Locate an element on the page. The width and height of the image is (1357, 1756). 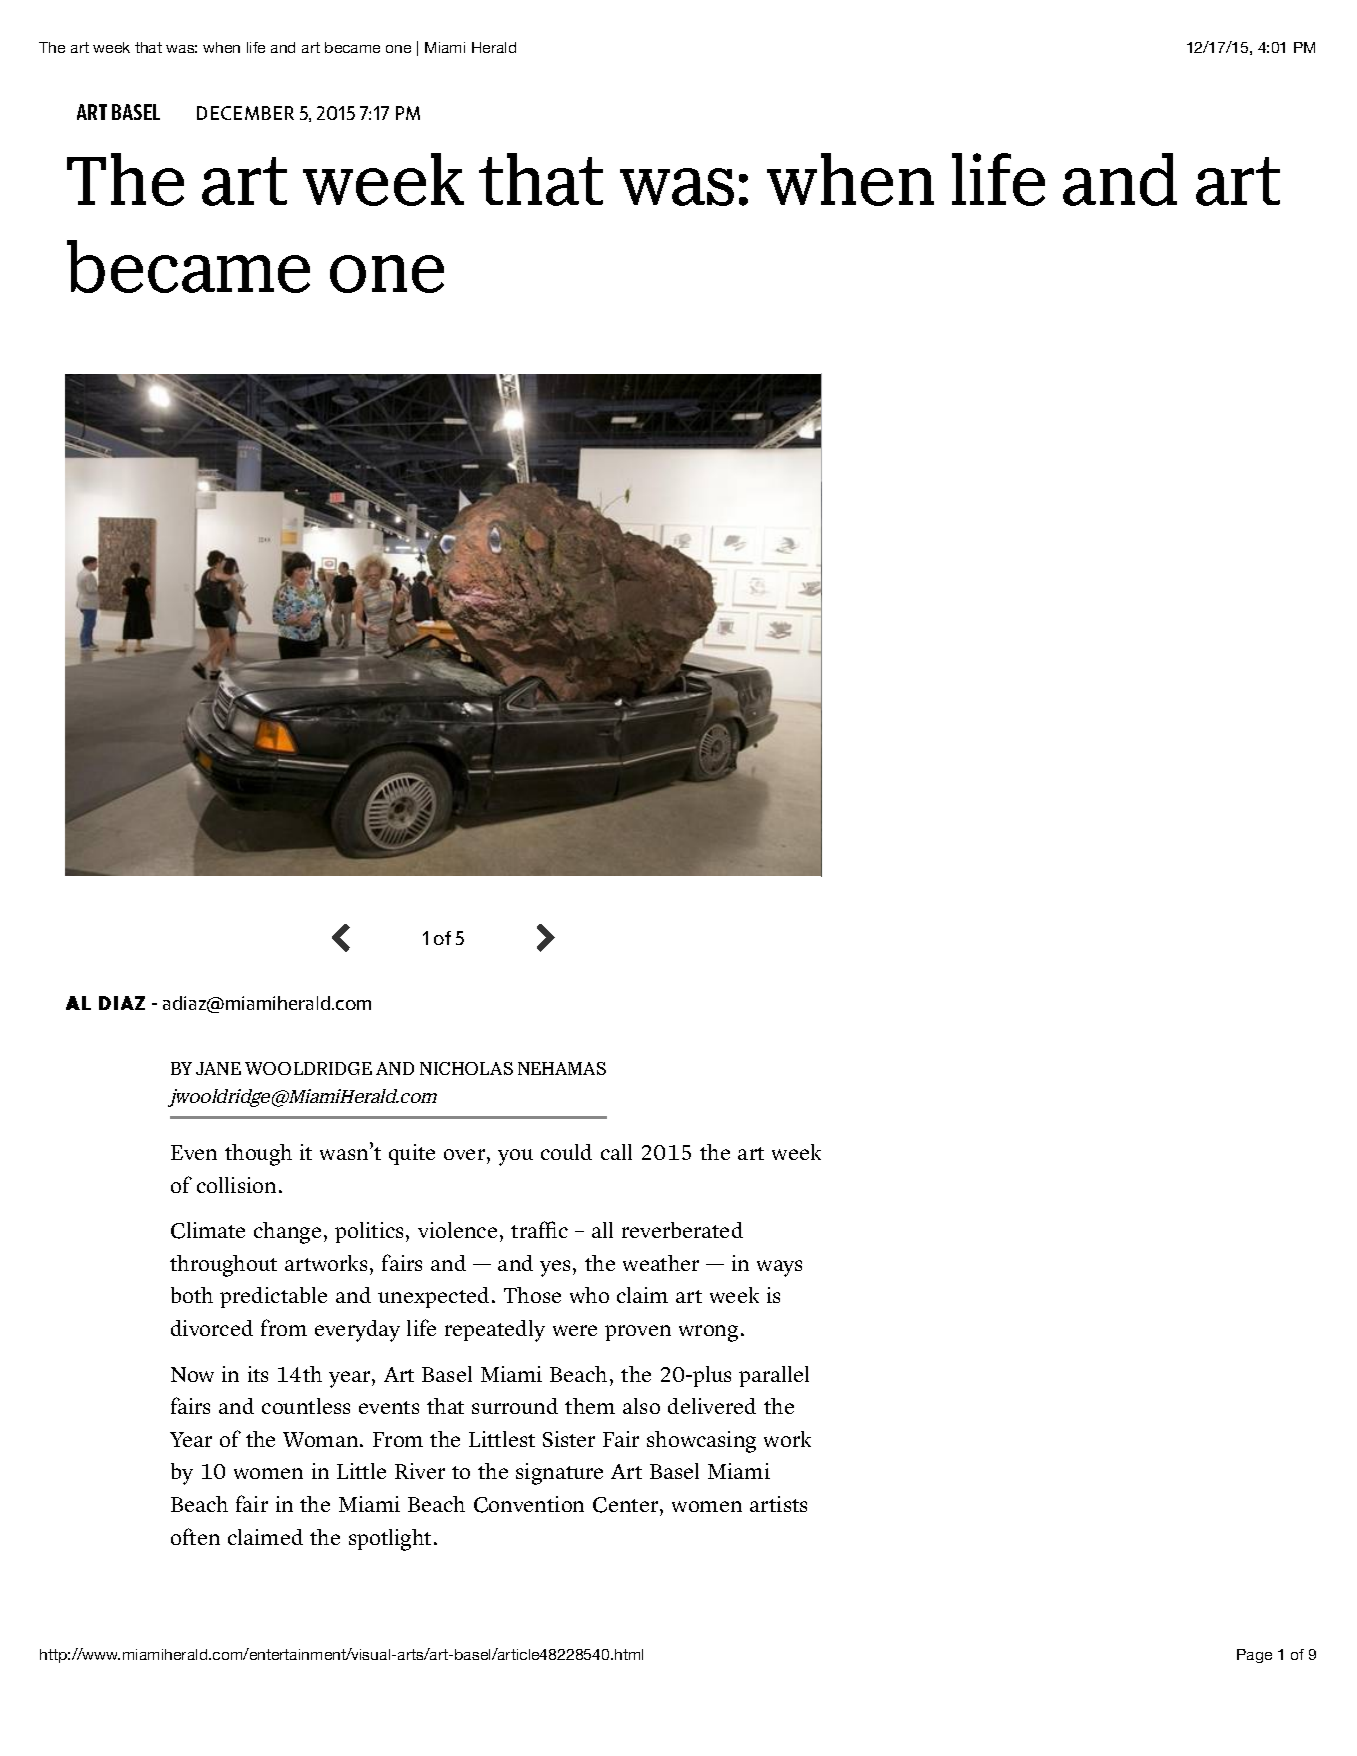
artists is located at coordinates (778, 1504).
